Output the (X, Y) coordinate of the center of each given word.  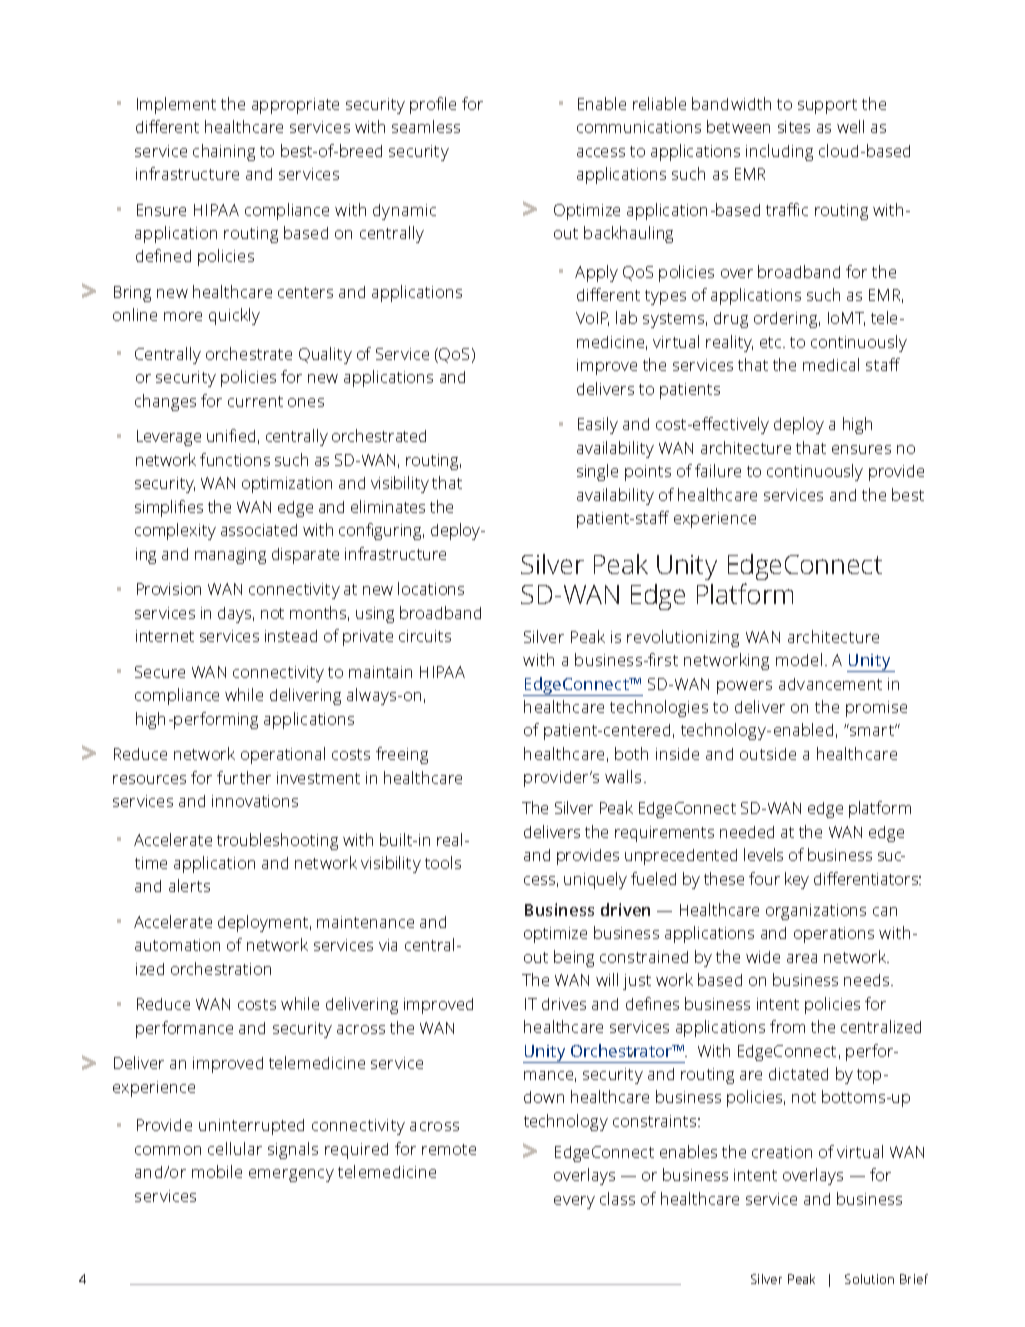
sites (794, 127)
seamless (426, 126)
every (574, 1202)
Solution (869, 1279)
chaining (224, 152)
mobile (217, 1171)
